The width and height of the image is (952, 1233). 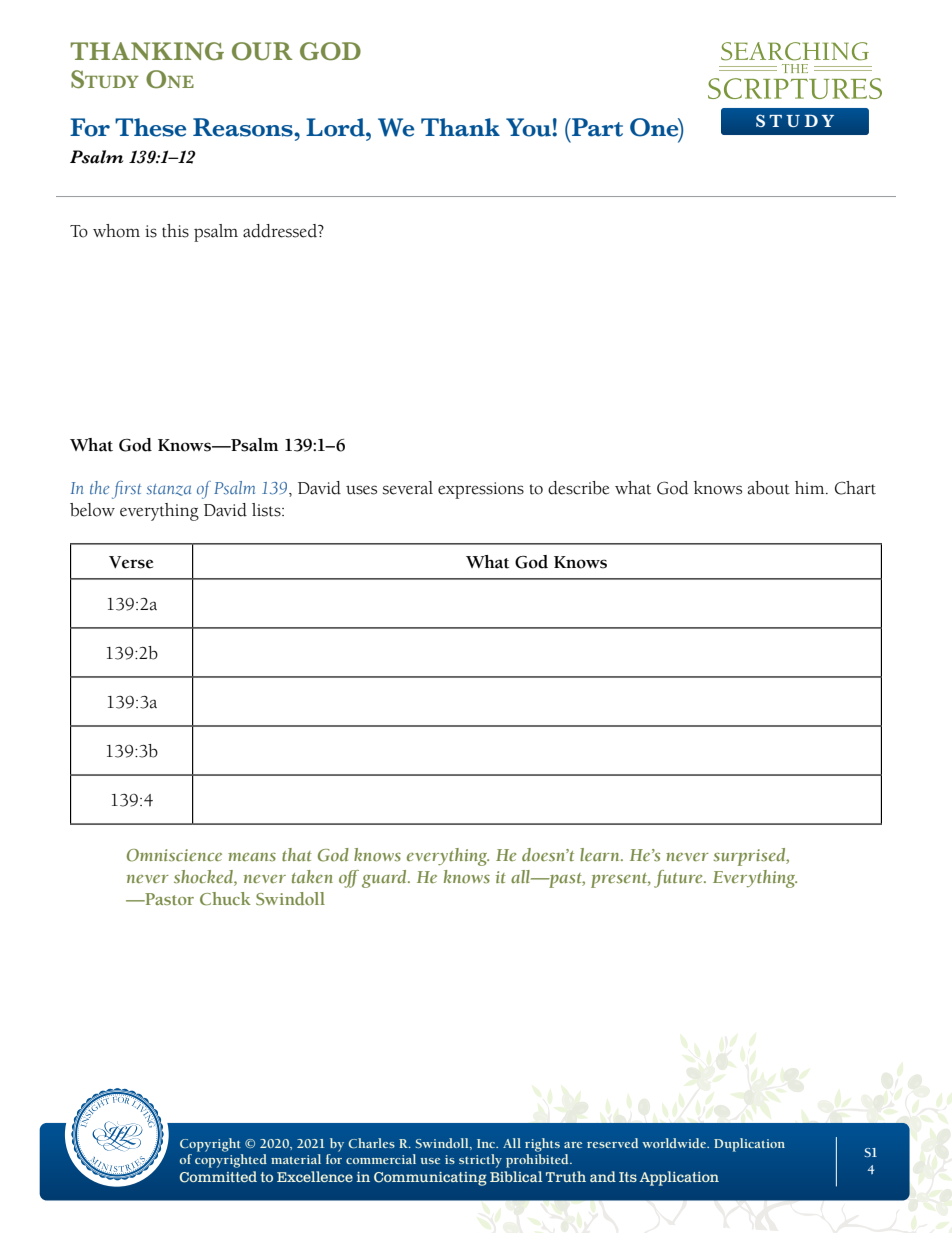 I want to click on guard, so click(x=385, y=879).
